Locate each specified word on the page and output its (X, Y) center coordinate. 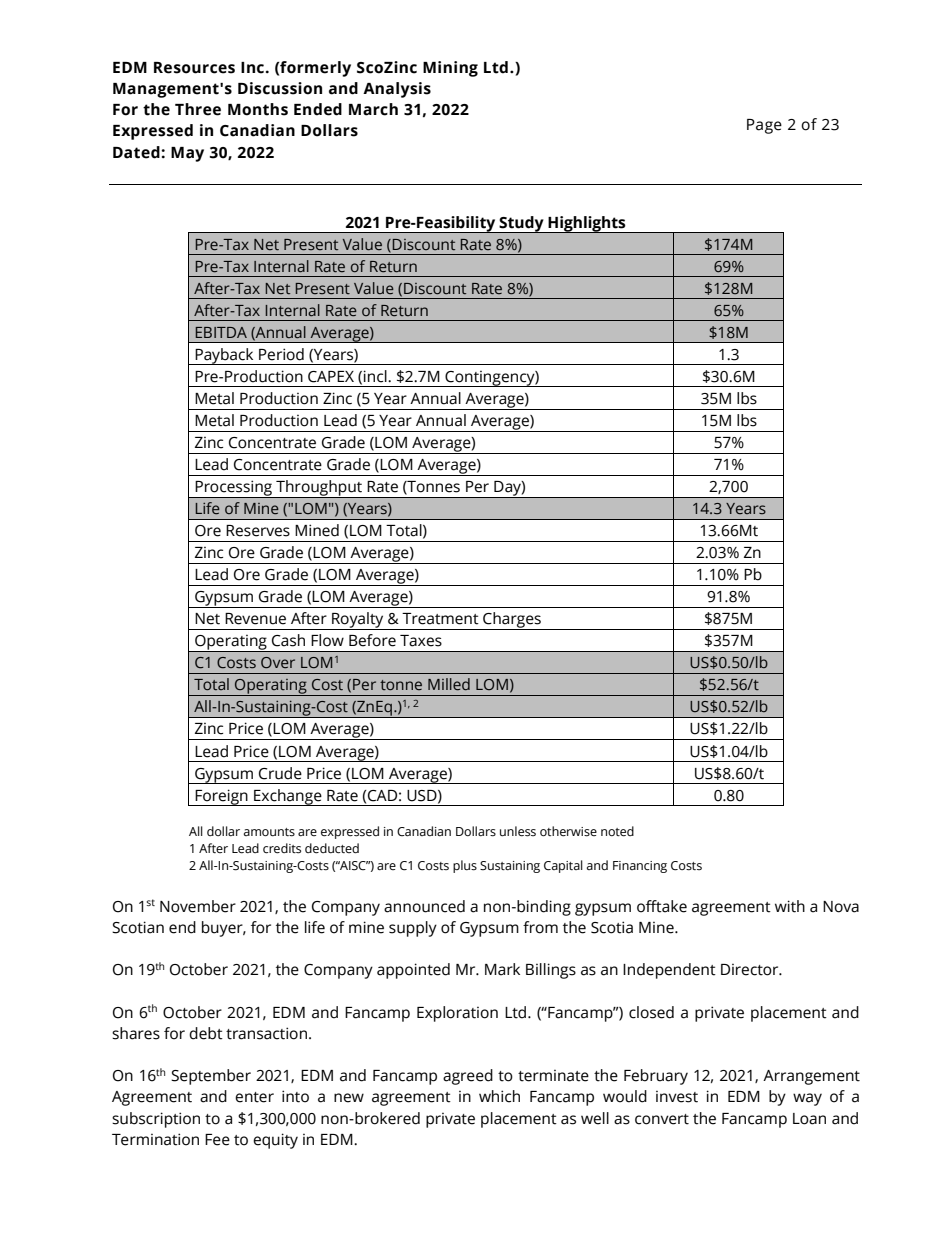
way (807, 1099)
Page (764, 126)
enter (254, 1097)
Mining (450, 69)
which (499, 1096)
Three (198, 109)
